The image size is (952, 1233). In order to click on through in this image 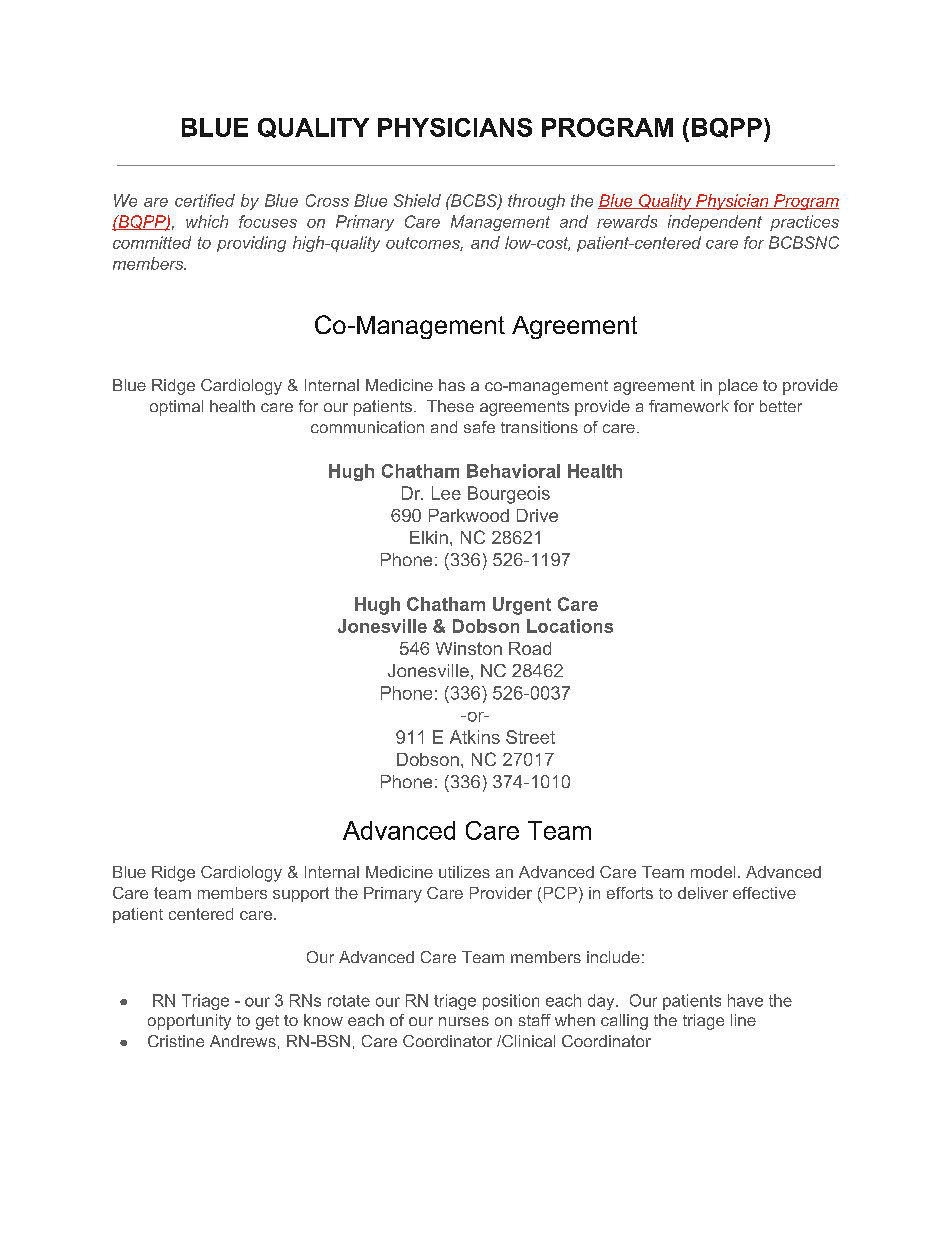, I will do `click(536, 202)`.
